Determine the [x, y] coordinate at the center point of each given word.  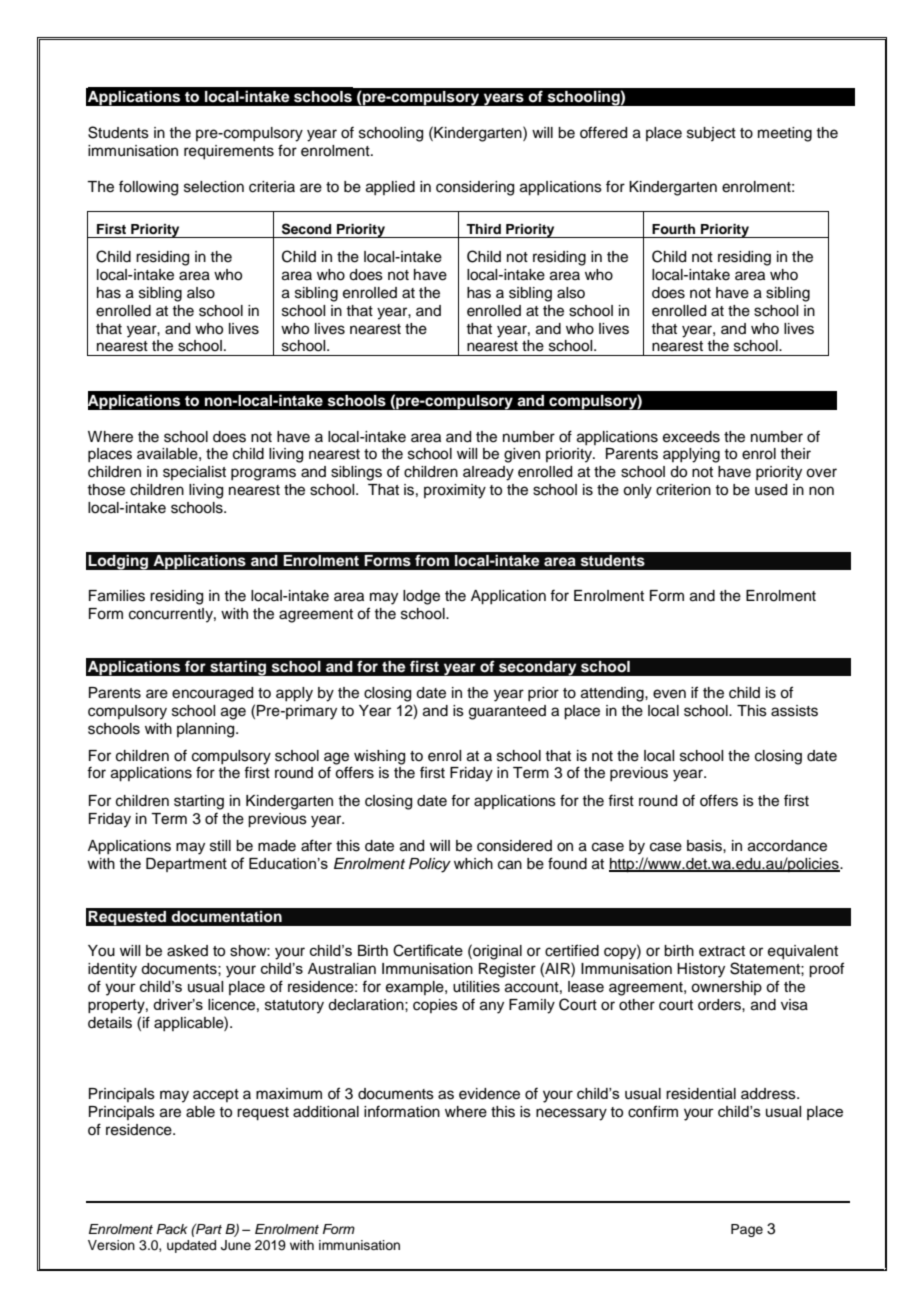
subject [711, 134]
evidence [489, 1094]
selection [214, 187]
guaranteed [507, 712]
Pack [172, 1229]
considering [475, 188]
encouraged [212, 694]
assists [794, 711]
